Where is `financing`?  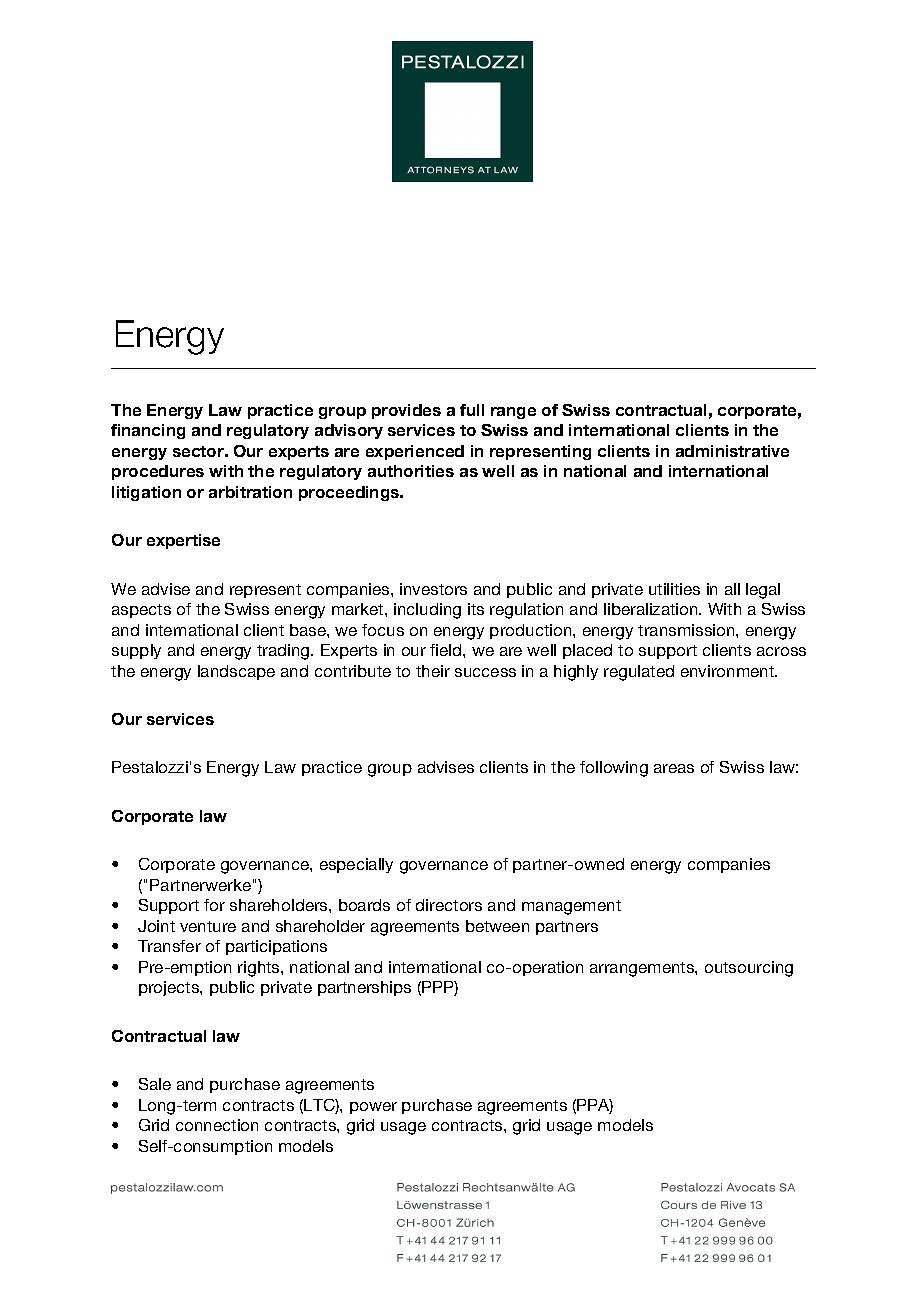
financing is located at coordinates (148, 431).
